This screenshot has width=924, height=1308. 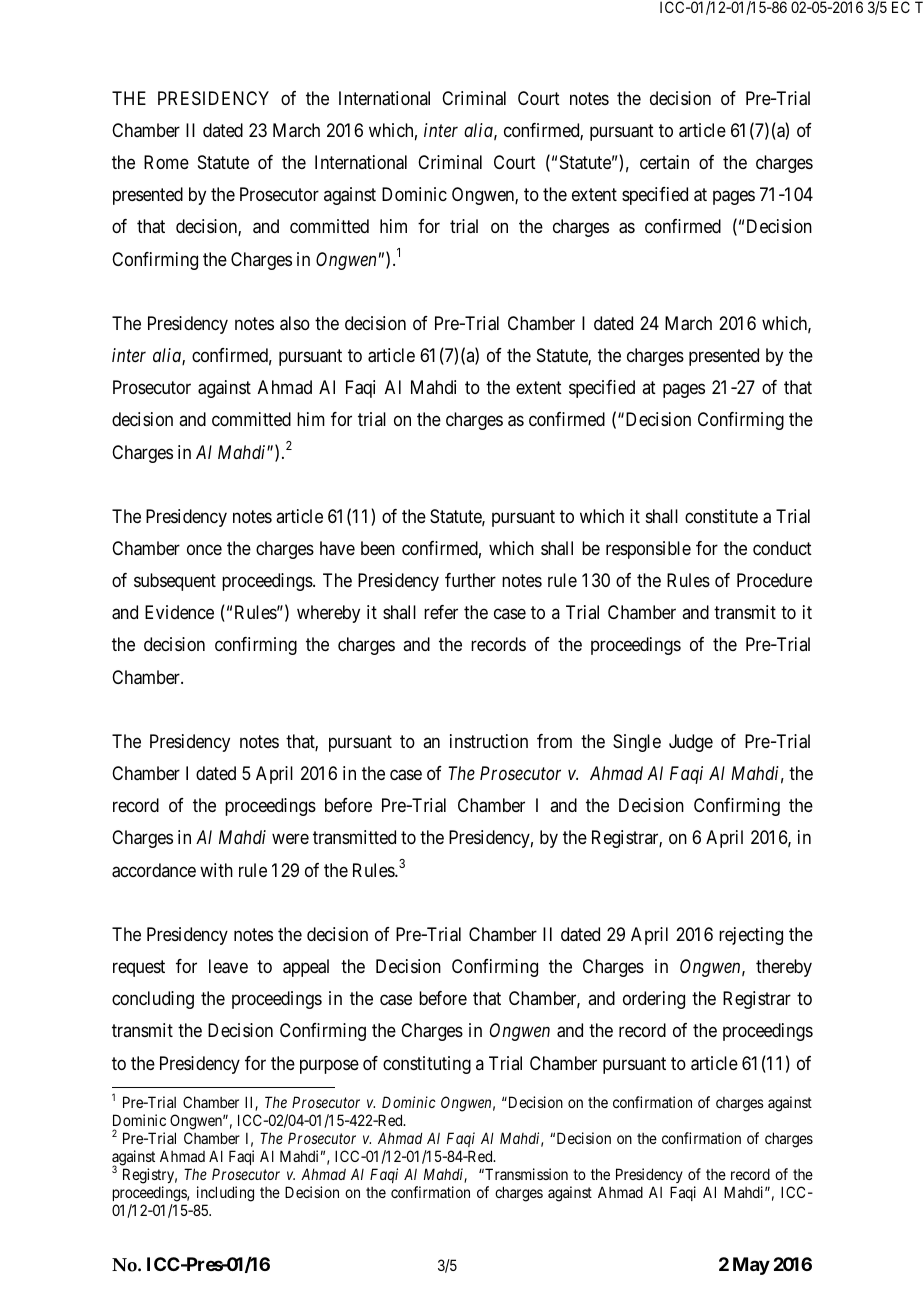 I want to click on constitute, so click(x=721, y=516).
